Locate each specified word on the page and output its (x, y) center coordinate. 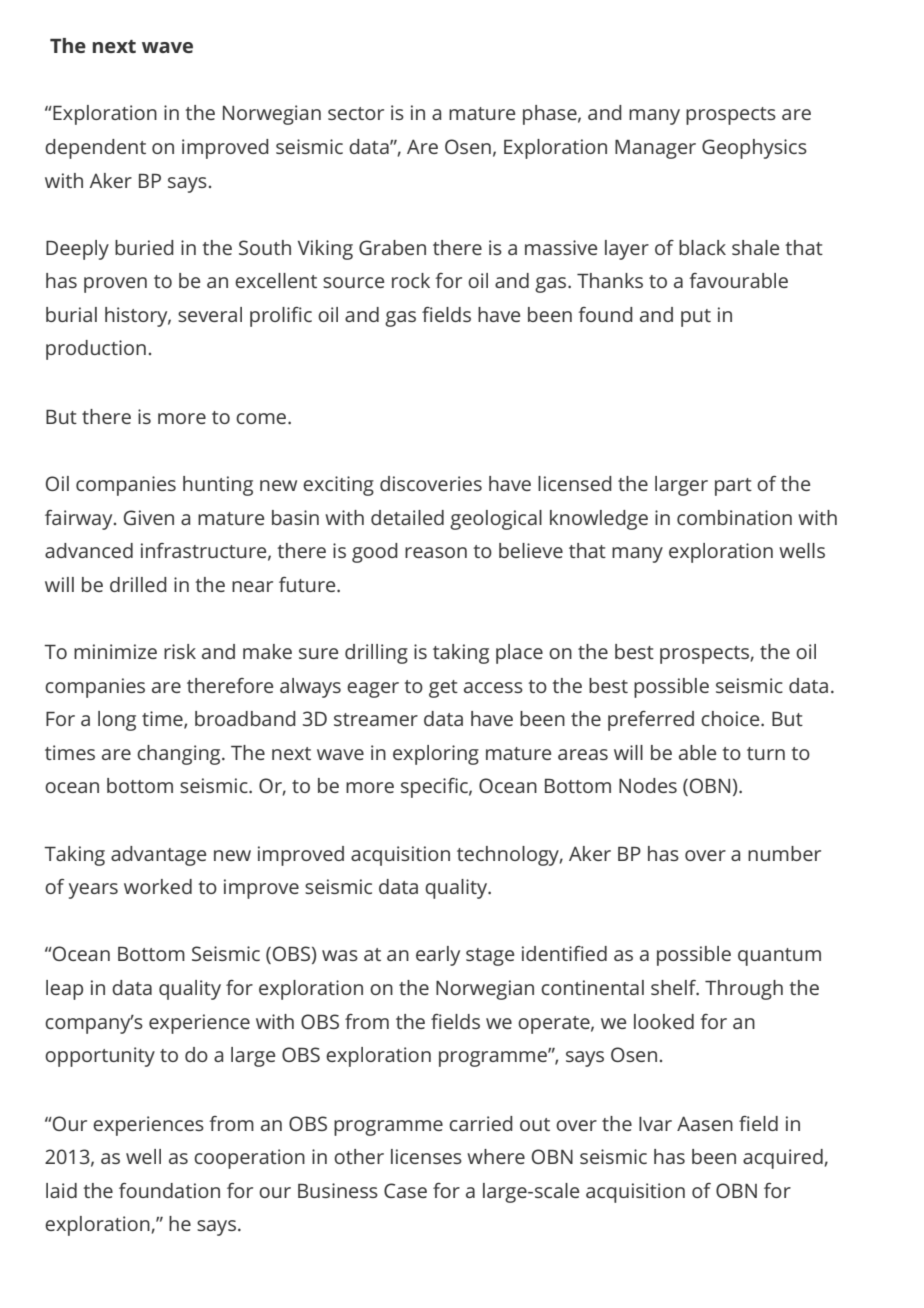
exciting (338, 486)
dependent (95, 149)
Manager (655, 149)
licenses (426, 1156)
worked (158, 886)
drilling (376, 654)
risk (180, 651)
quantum (779, 957)
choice (731, 718)
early (438, 956)
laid (61, 1190)
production (96, 350)
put (696, 318)
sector (356, 113)
